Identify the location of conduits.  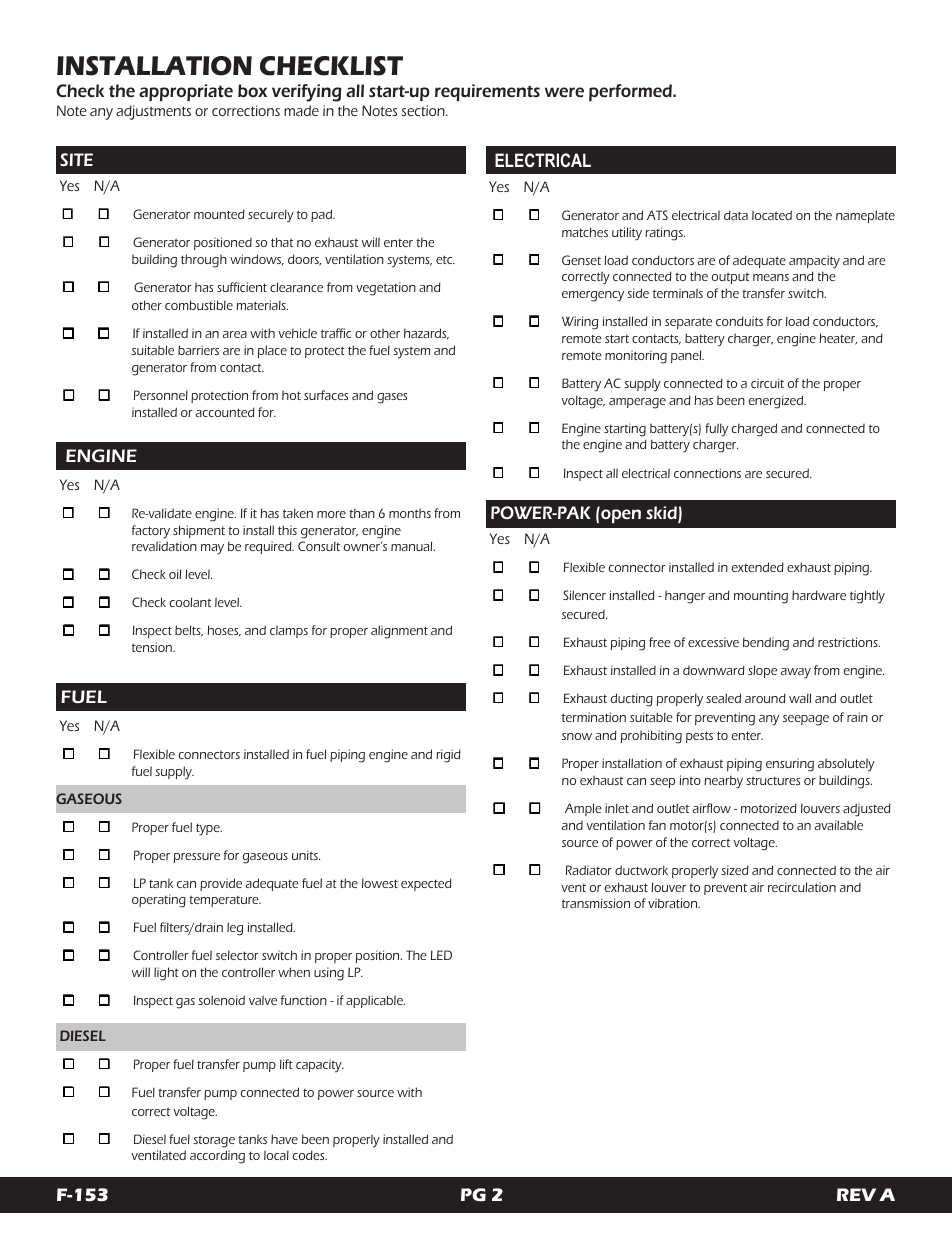
(739, 321).
